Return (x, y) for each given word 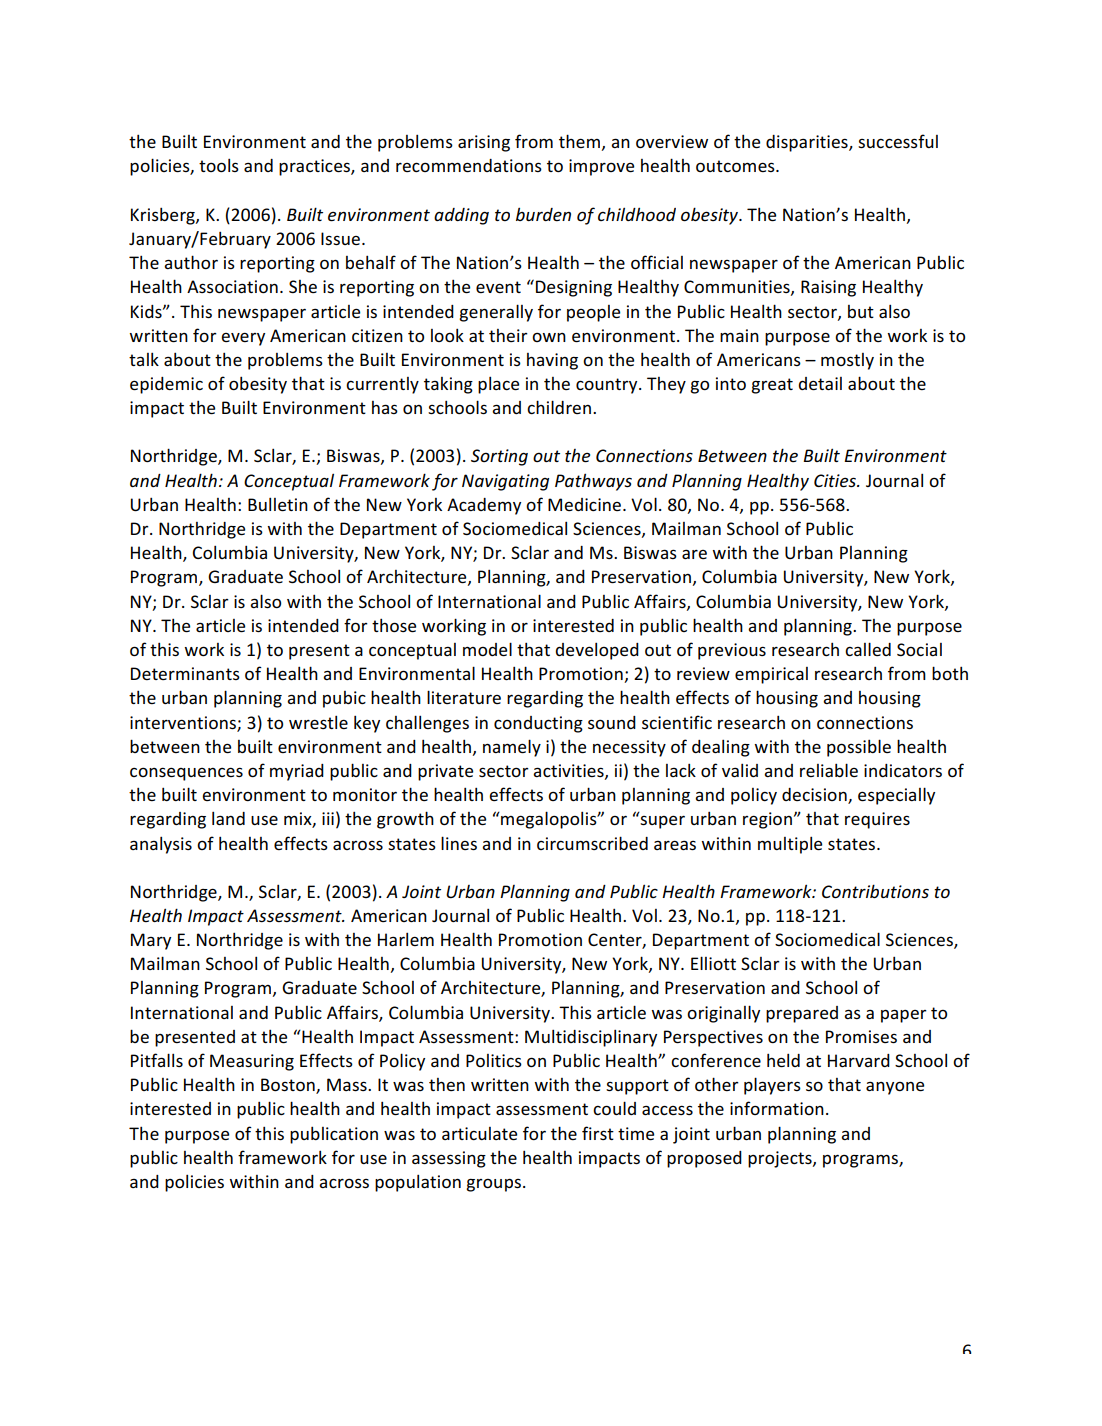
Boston (289, 1086)
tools (219, 165)
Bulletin (278, 504)
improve (601, 167)
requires (877, 820)
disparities (808, 143)
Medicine (586, 504)
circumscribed (592, 843)
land (228, 818)
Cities (836, 481)
